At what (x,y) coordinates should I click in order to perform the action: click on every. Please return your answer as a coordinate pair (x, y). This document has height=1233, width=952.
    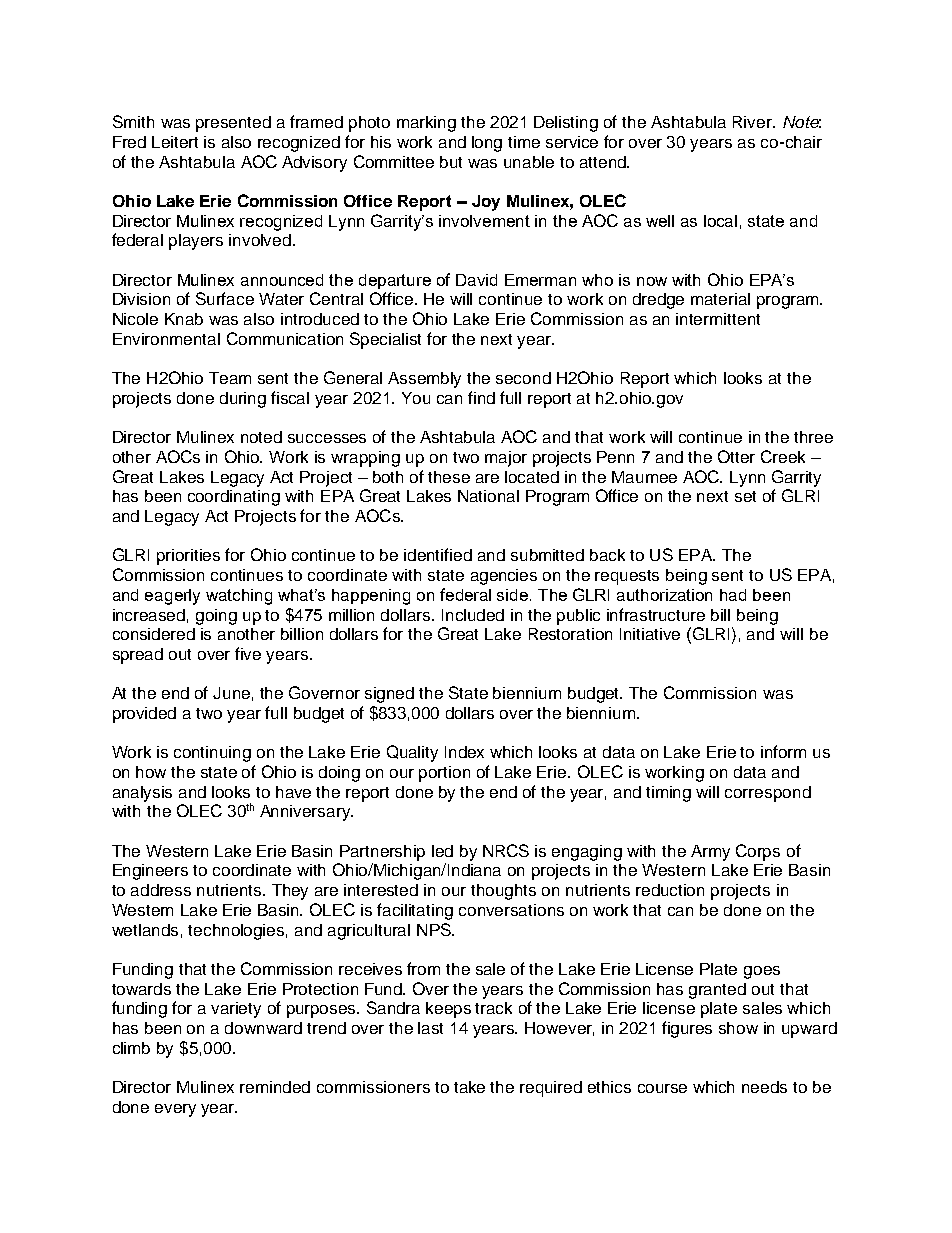
    Looking at the image, I should click on (175, 1110).
